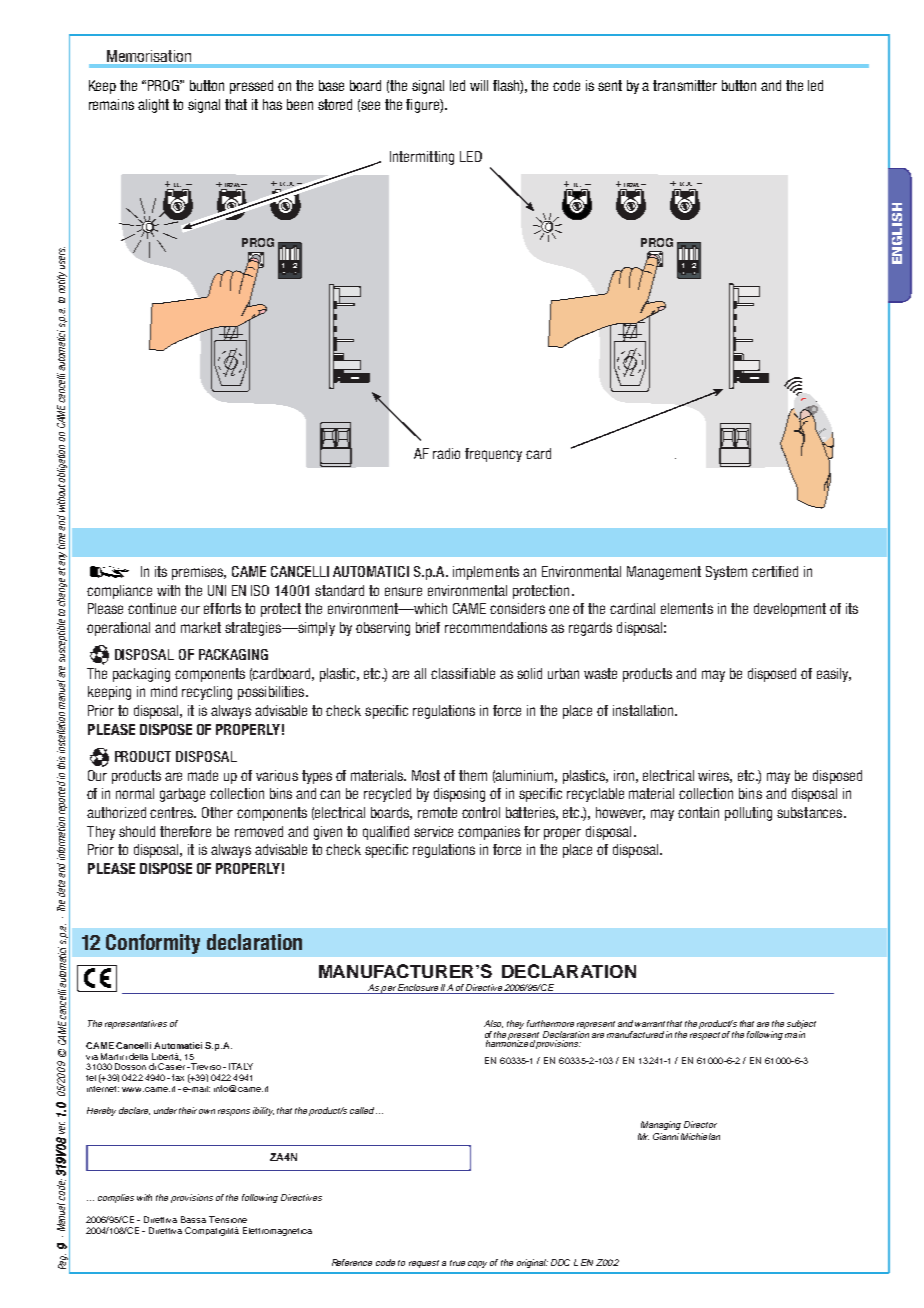  What do you see at coordinates (685, 85) in the screenshot?
I see `transmitter` at bounding box center [685, 85].
